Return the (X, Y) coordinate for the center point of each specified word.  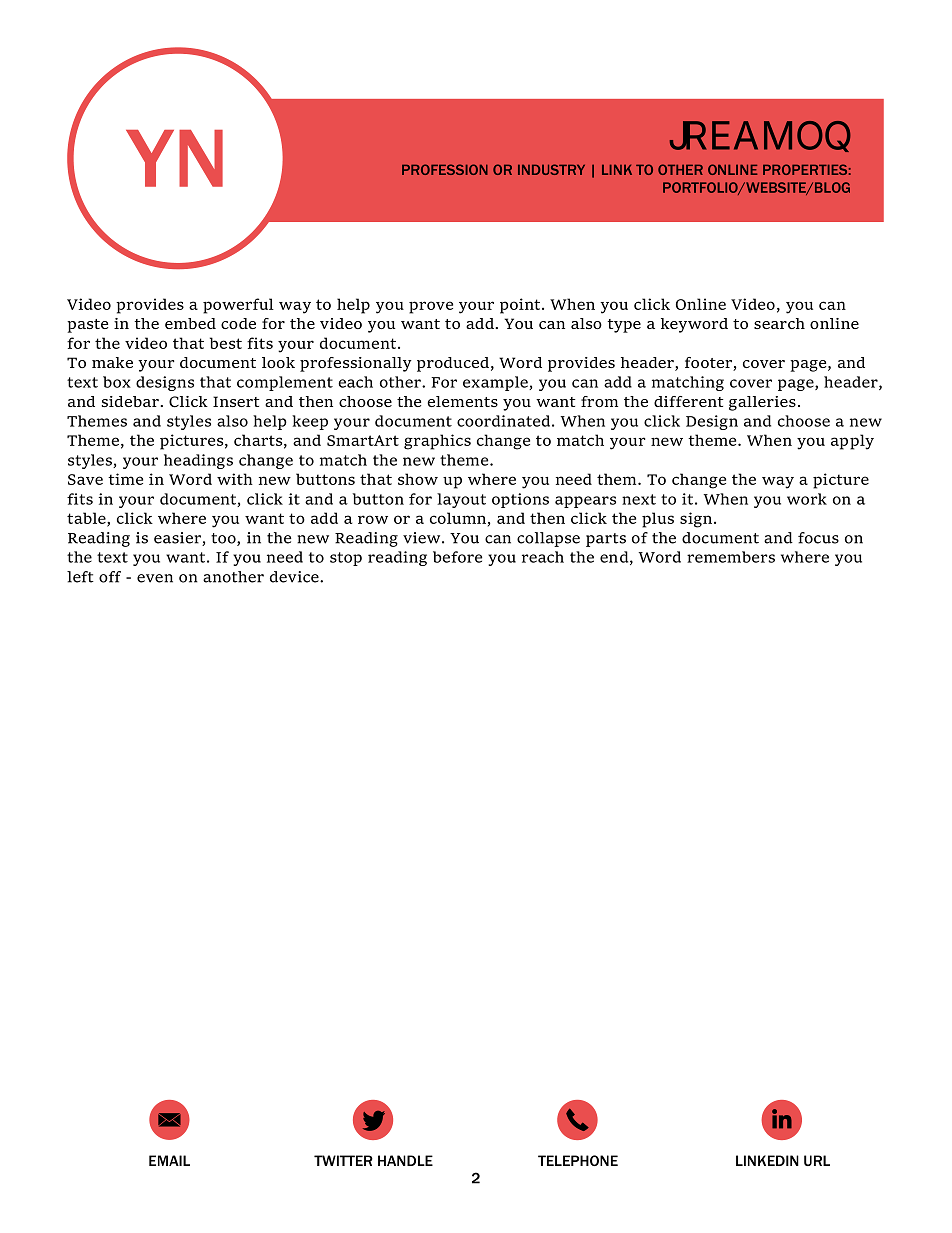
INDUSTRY (551, 169)
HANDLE (405, 1160)
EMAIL (169, 1160)
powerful (238, 306)
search (779, 323)
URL (817, 1160)
